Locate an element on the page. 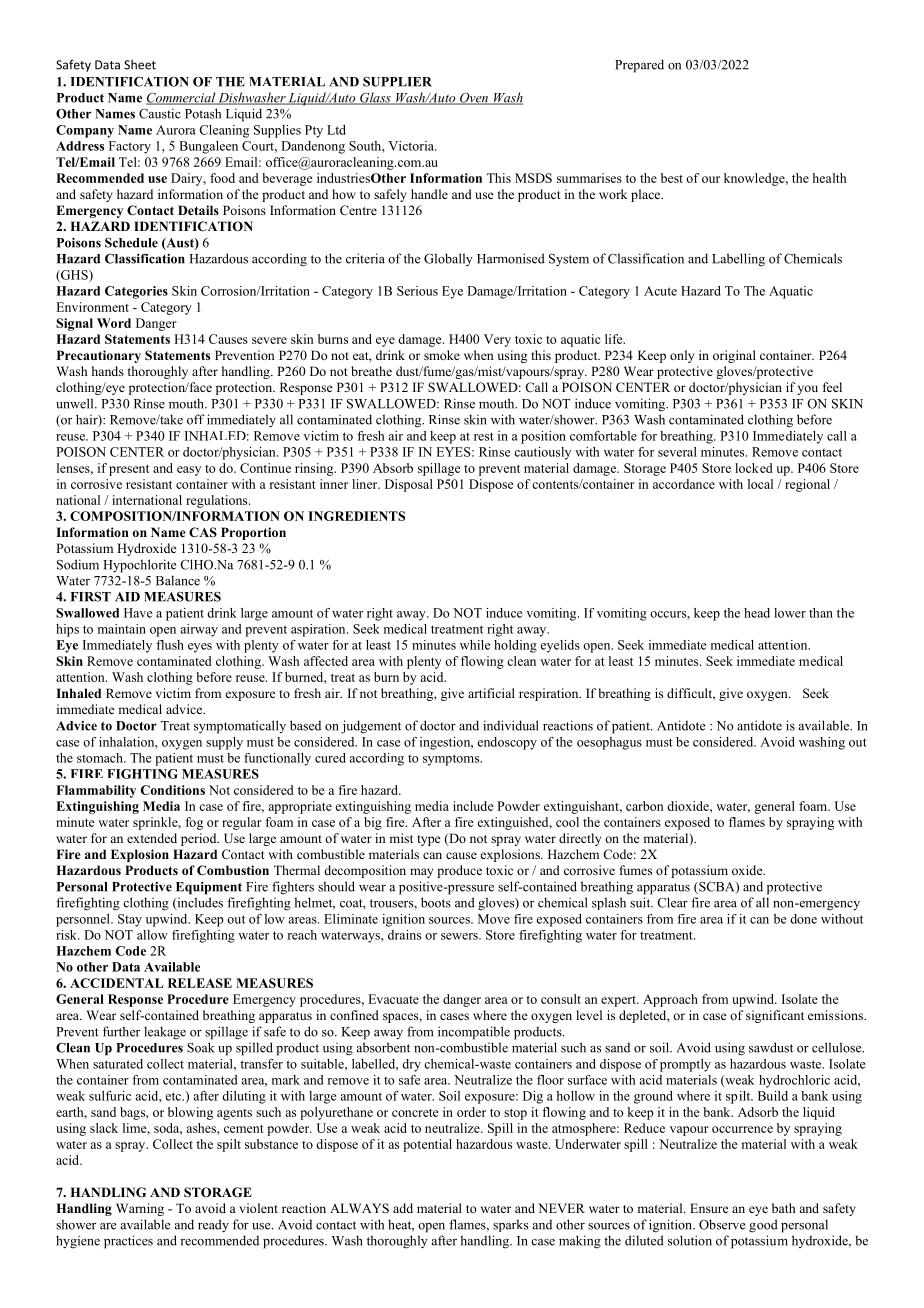  head is located at coordinates (757, 613).
